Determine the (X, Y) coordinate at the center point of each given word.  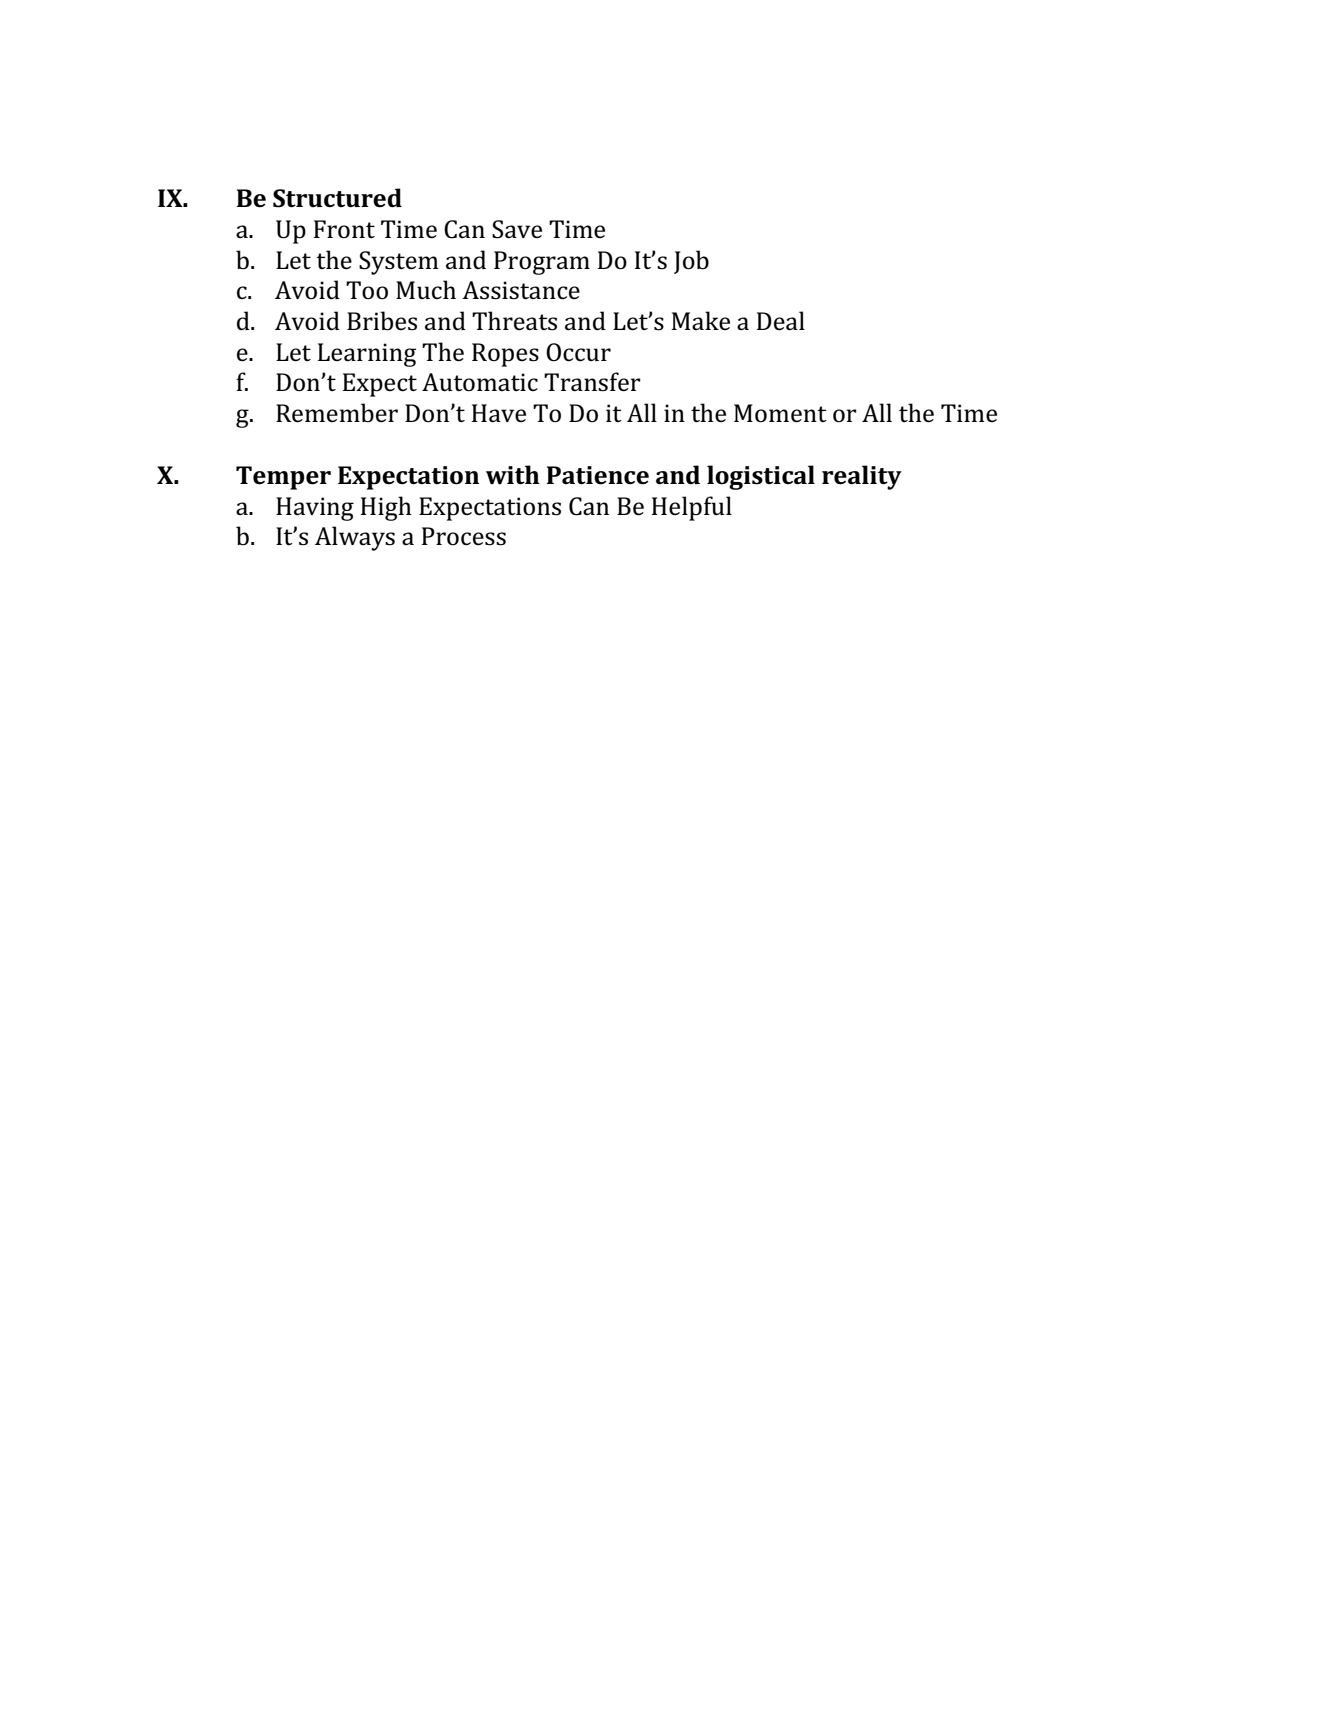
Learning (367, 355)
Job (691, 262)
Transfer (592, 382)
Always (355, 538)
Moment (780, 413)
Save (517, 229)
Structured (337, 198)
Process (464, 536)
